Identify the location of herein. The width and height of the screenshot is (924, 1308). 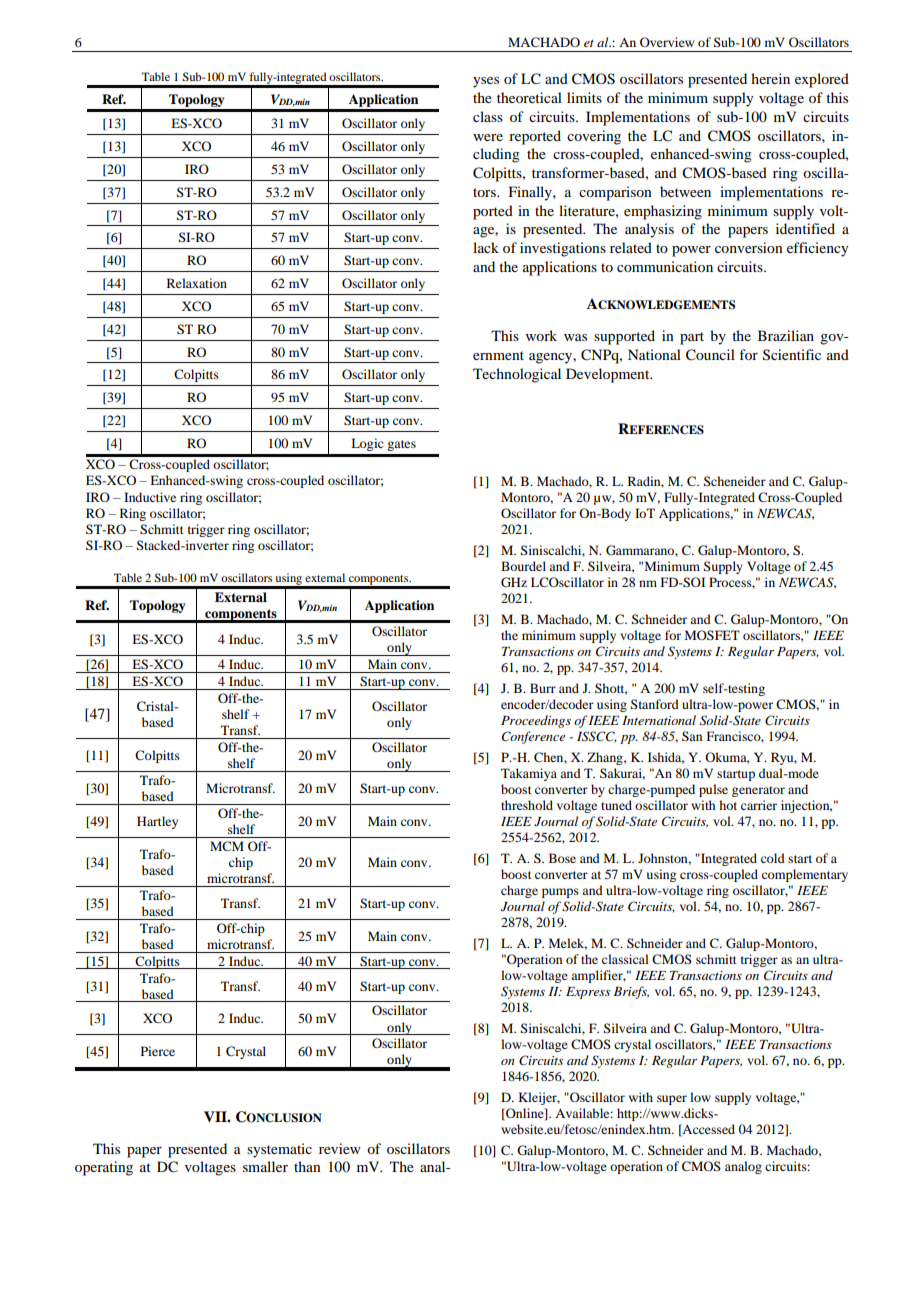
(770, 78).
